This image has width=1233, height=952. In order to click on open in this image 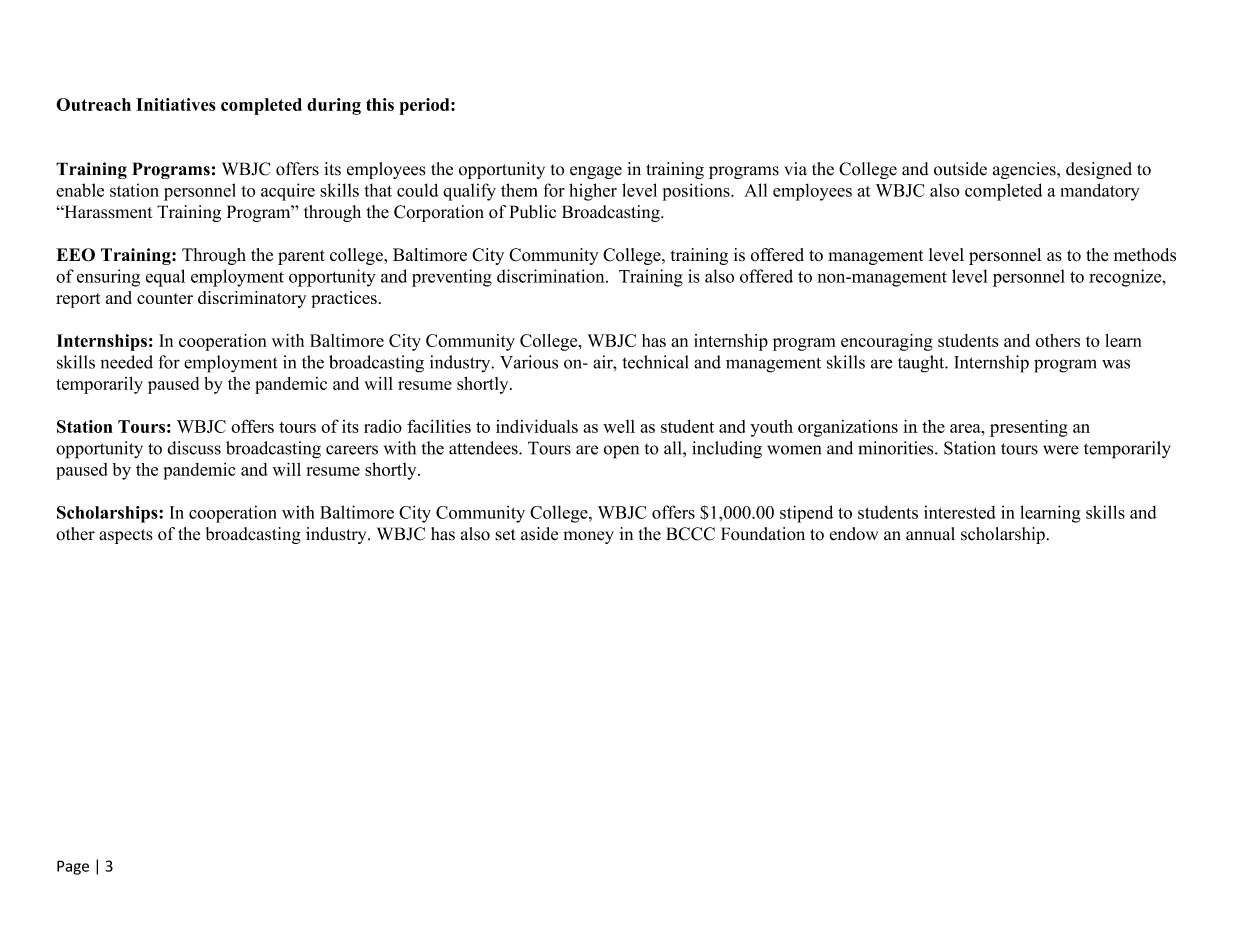, I will do `click(621, 452)`.
